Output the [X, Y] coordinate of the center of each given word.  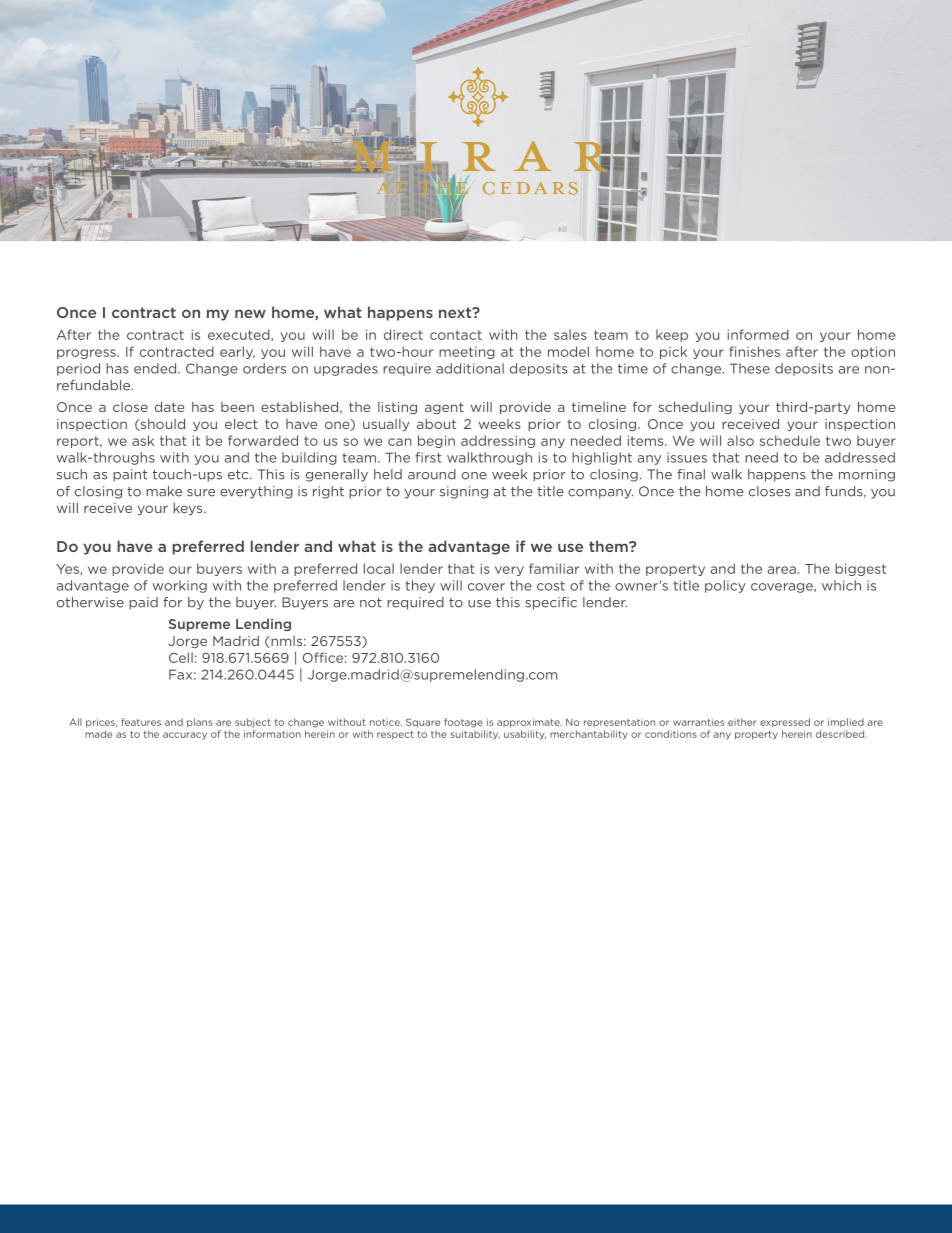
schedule [790, 440]
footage [463, 723]
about [436, 424]
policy [725, 586]
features [141, 722]
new [250, 313]
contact [456, 335]
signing [464, 492]
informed [758, 334]
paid [143, 603]
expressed [785, 722]
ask [143, 440]
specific [551, 603]
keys [189, 509]
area [781, 570]
